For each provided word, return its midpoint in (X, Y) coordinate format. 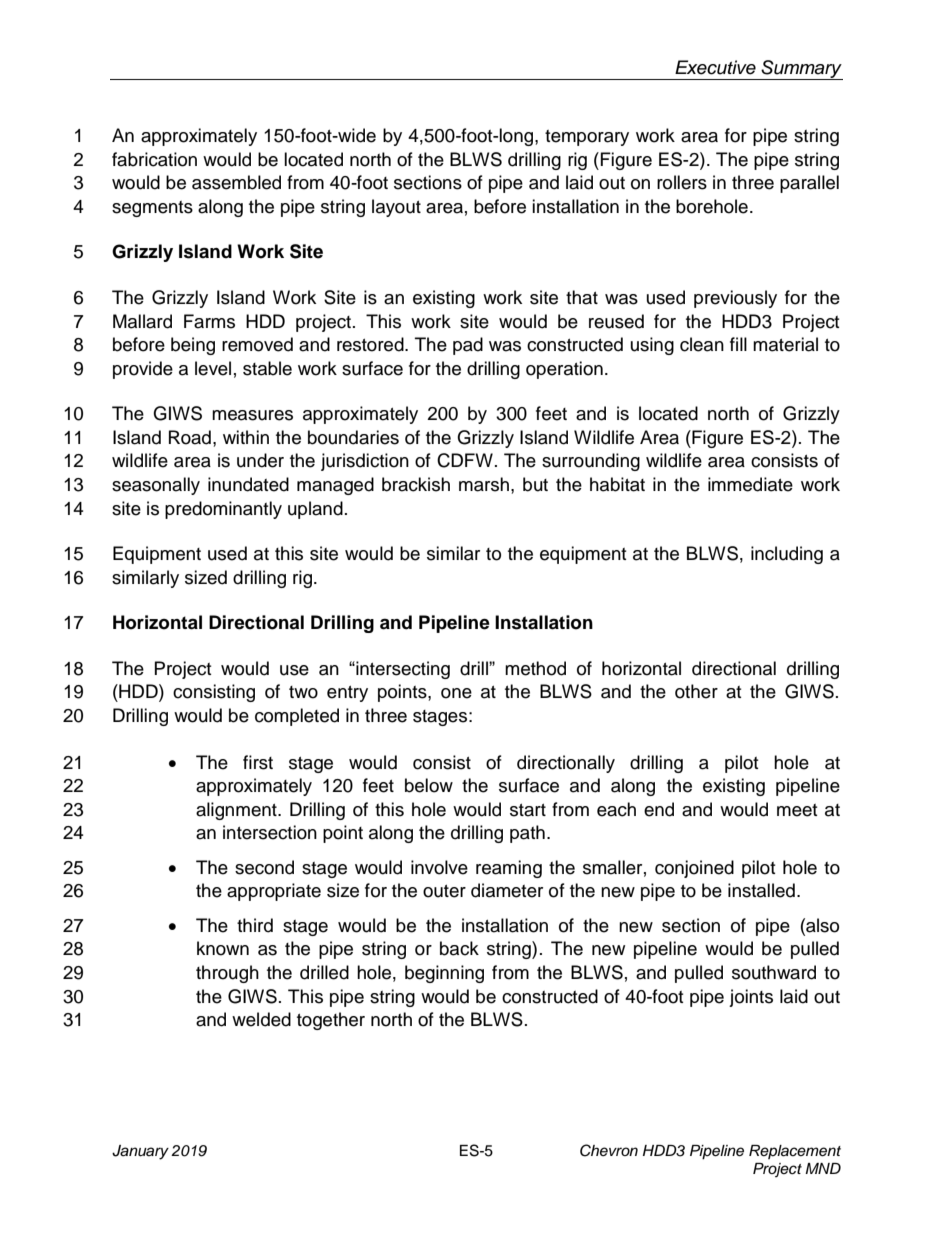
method (535, 668)
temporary (587, 138)
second (264, 867)
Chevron (609, 1150)
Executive (715, 67)
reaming (509, 869)
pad (468, 346)
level (213, 368)
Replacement (795, 1152)
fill (738, 344)
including (787, 555)
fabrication (154, 159)
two (303, 692)
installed (761, 890)
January (140, 1152)
